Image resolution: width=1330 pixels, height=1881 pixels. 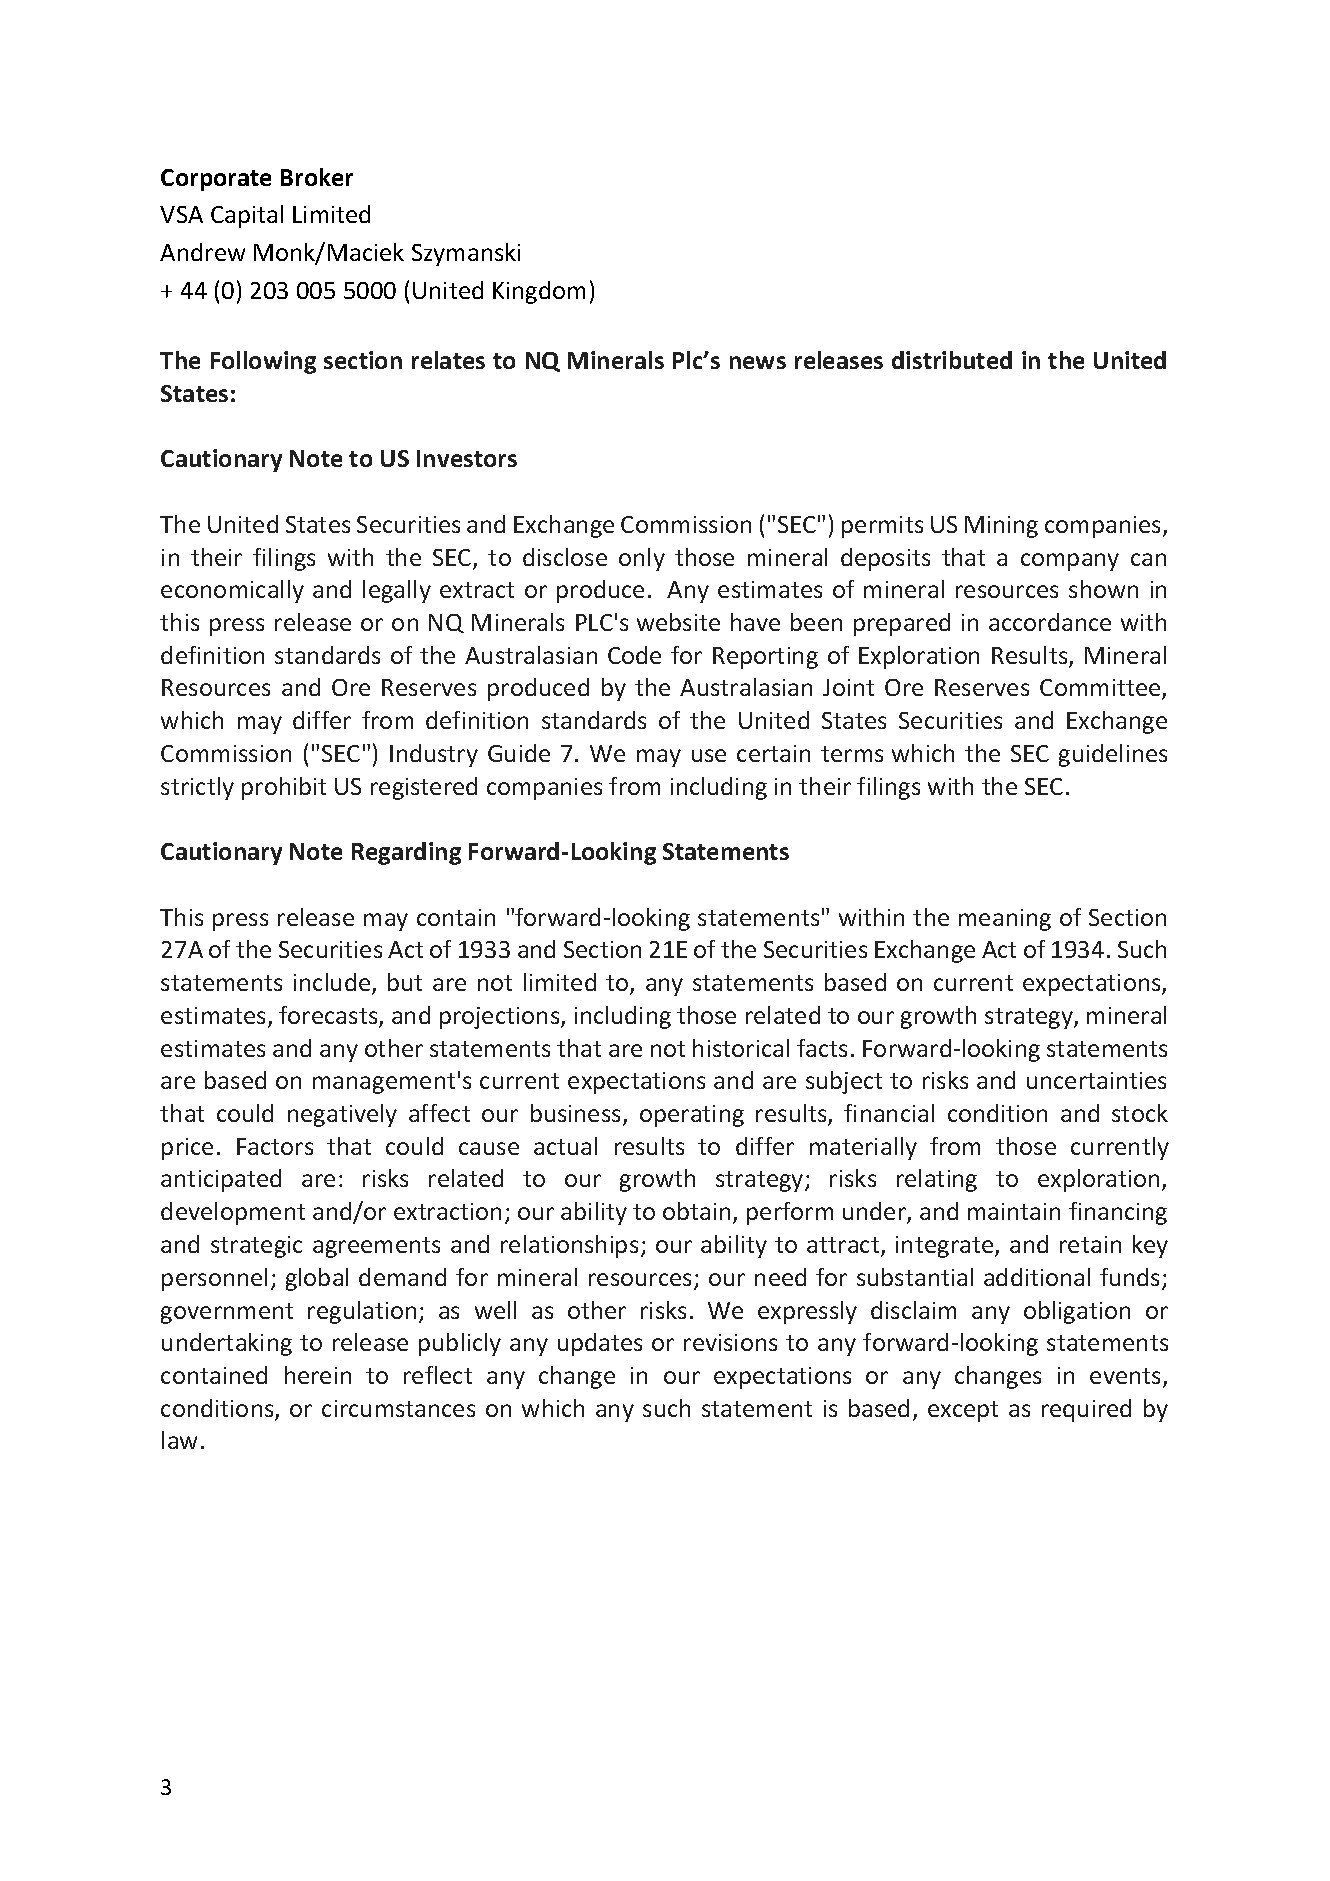 I want to click on stock, so click(x=1140, y=1113).
